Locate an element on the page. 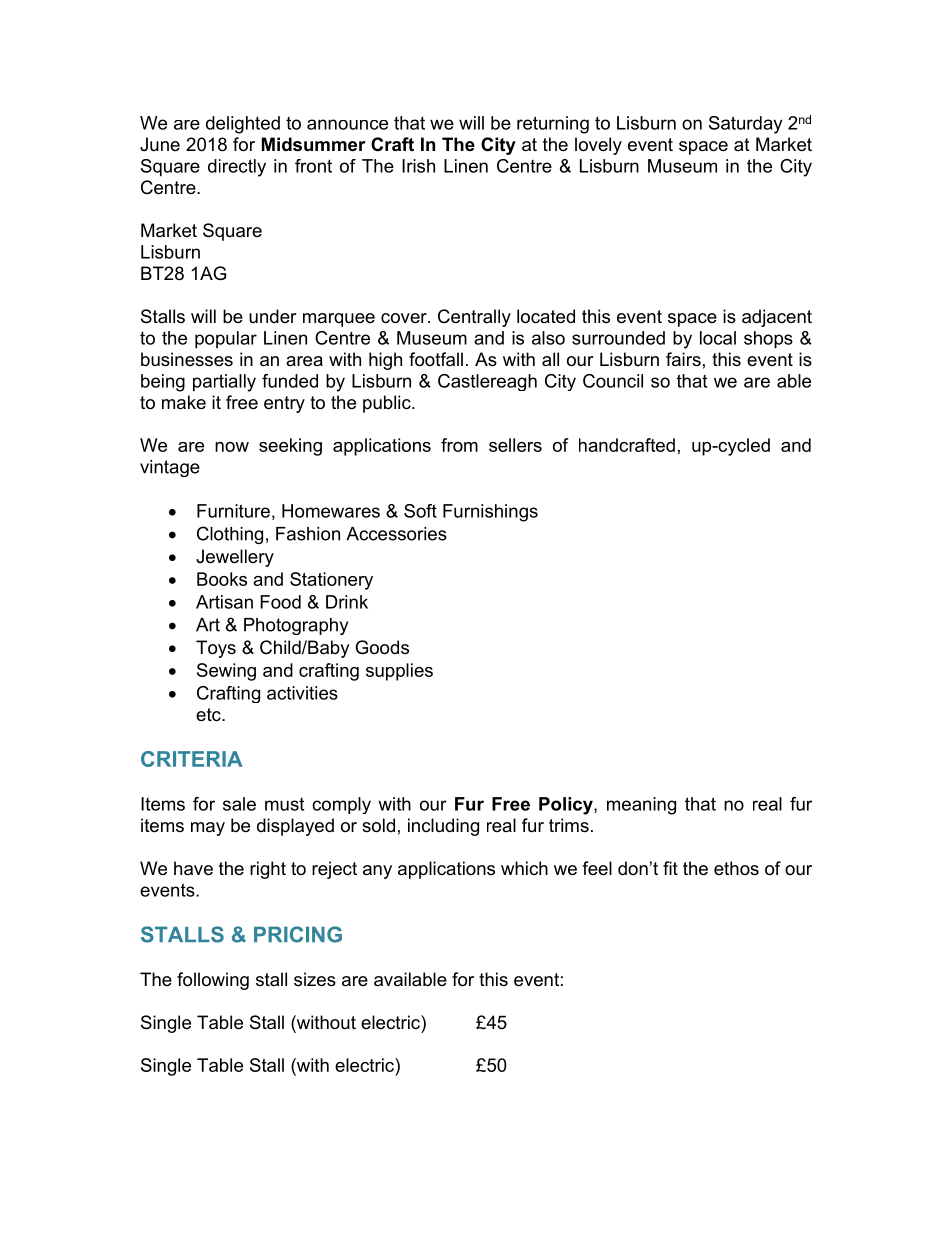  which is located at coordinates (524, 868).
